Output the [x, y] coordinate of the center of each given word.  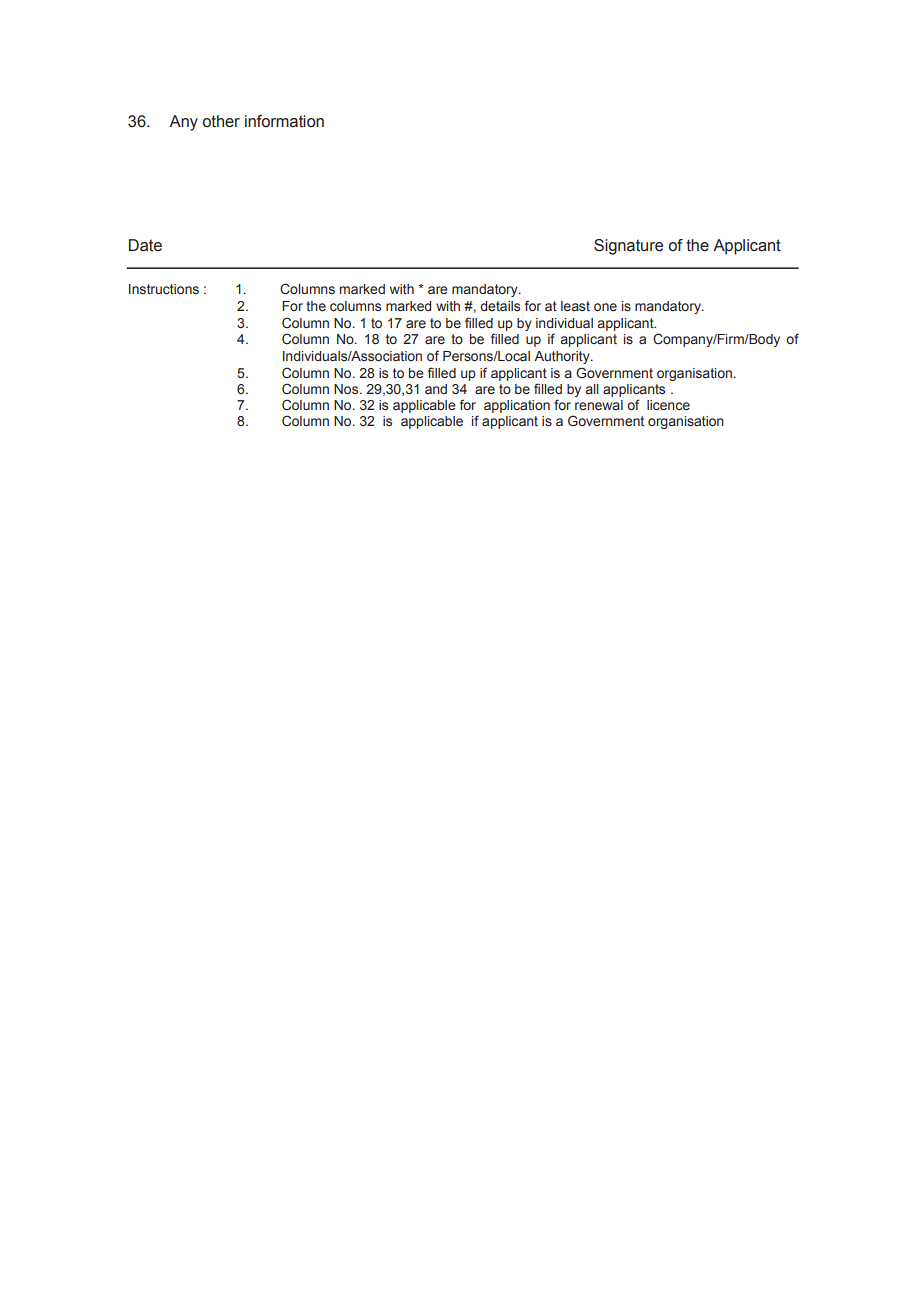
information [284, 121]
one [605, 307]
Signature [628, 247]
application [517, 406]
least [575, 306]
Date [145, 245]
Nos [347, 389]
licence [668, 405]
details [500, 306]
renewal [599, 405]
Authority [563, 357]
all [592, 389]
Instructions [164, 289]
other [221, 121]
